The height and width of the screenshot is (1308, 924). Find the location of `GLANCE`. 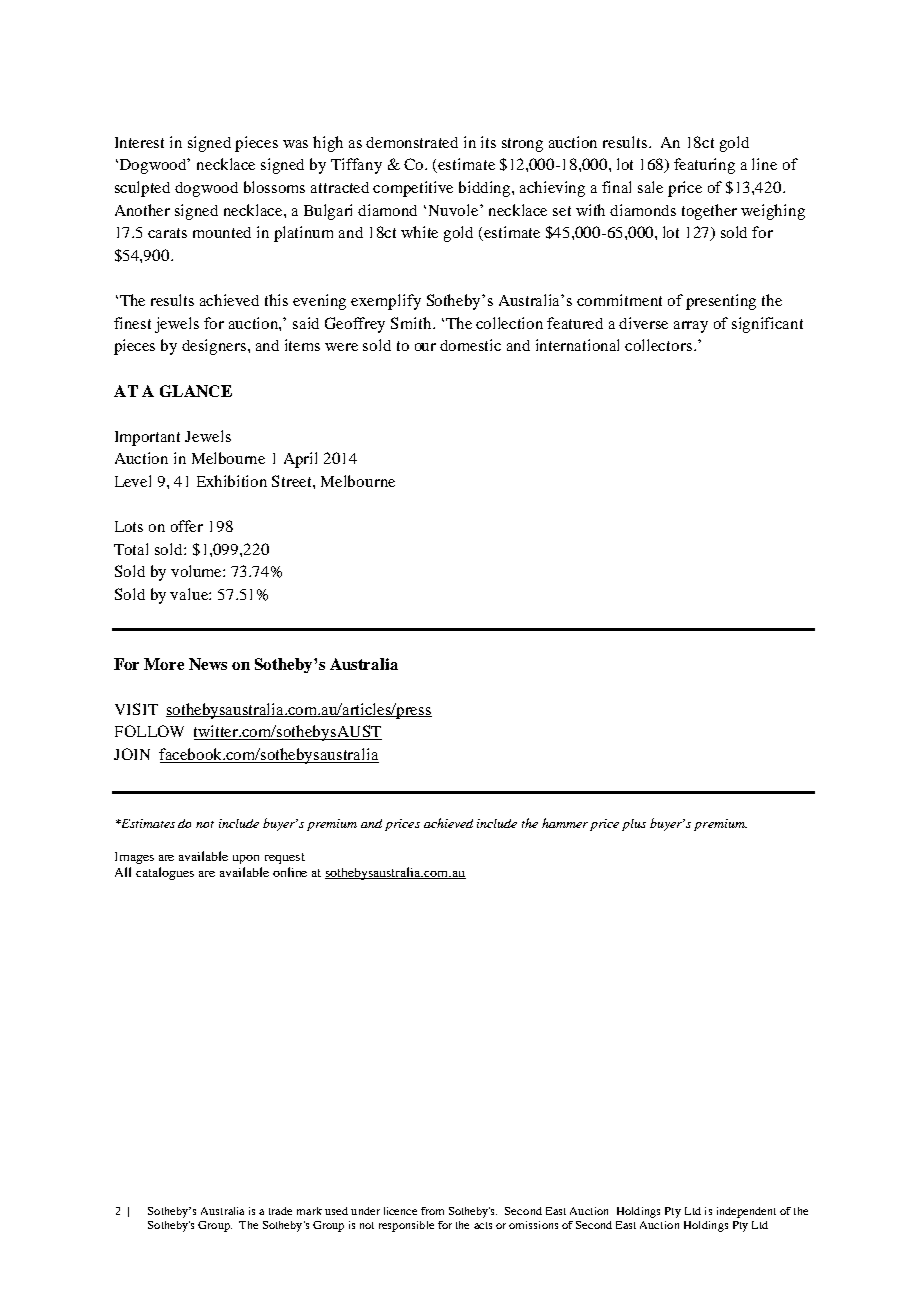

GLANCE is located at coordinates (196, 391).
